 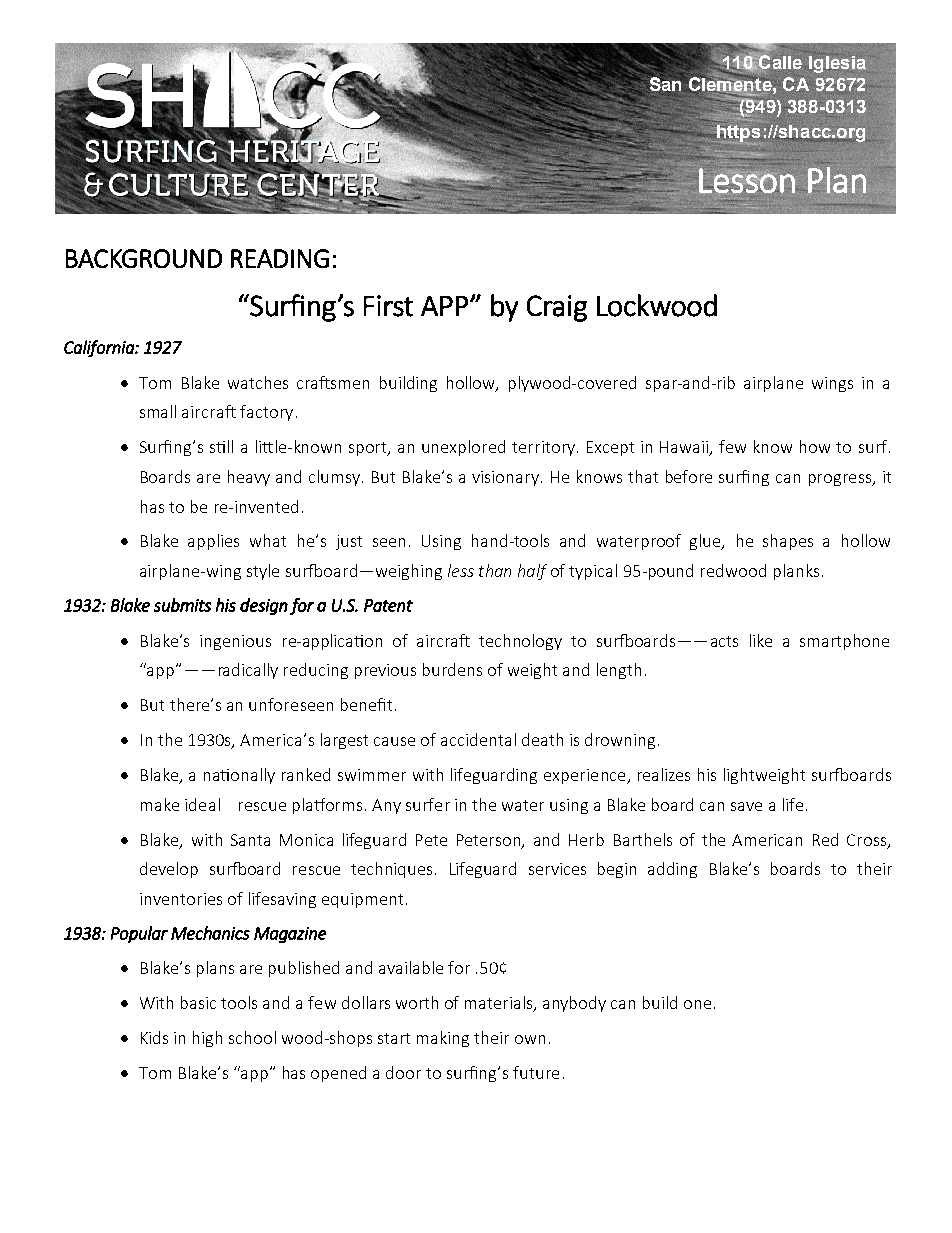 I want to click on unexplored, so click(x=463, y=448).
